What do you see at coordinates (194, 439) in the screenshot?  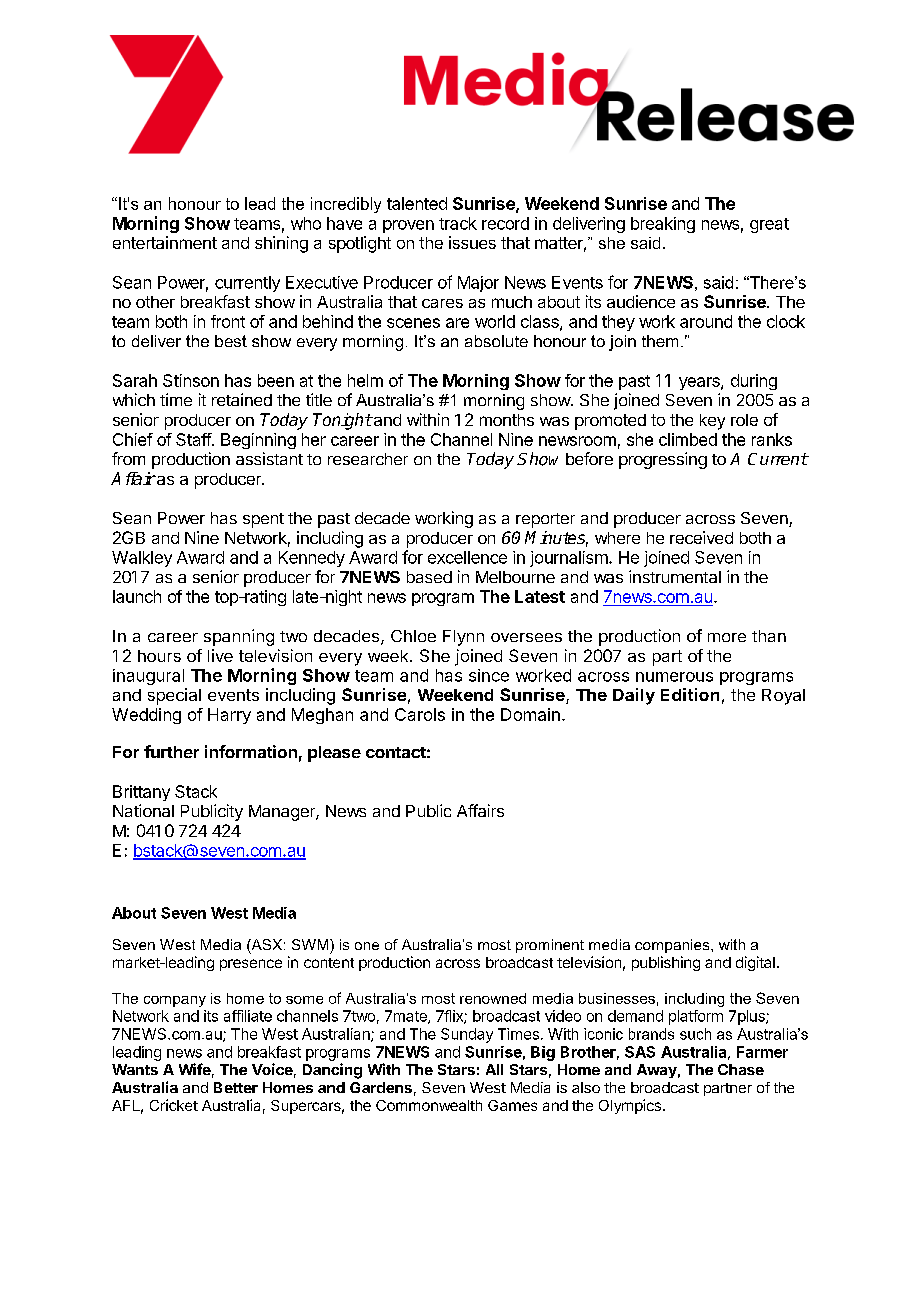 I see `Staff` at bounding box center [194, 439].
